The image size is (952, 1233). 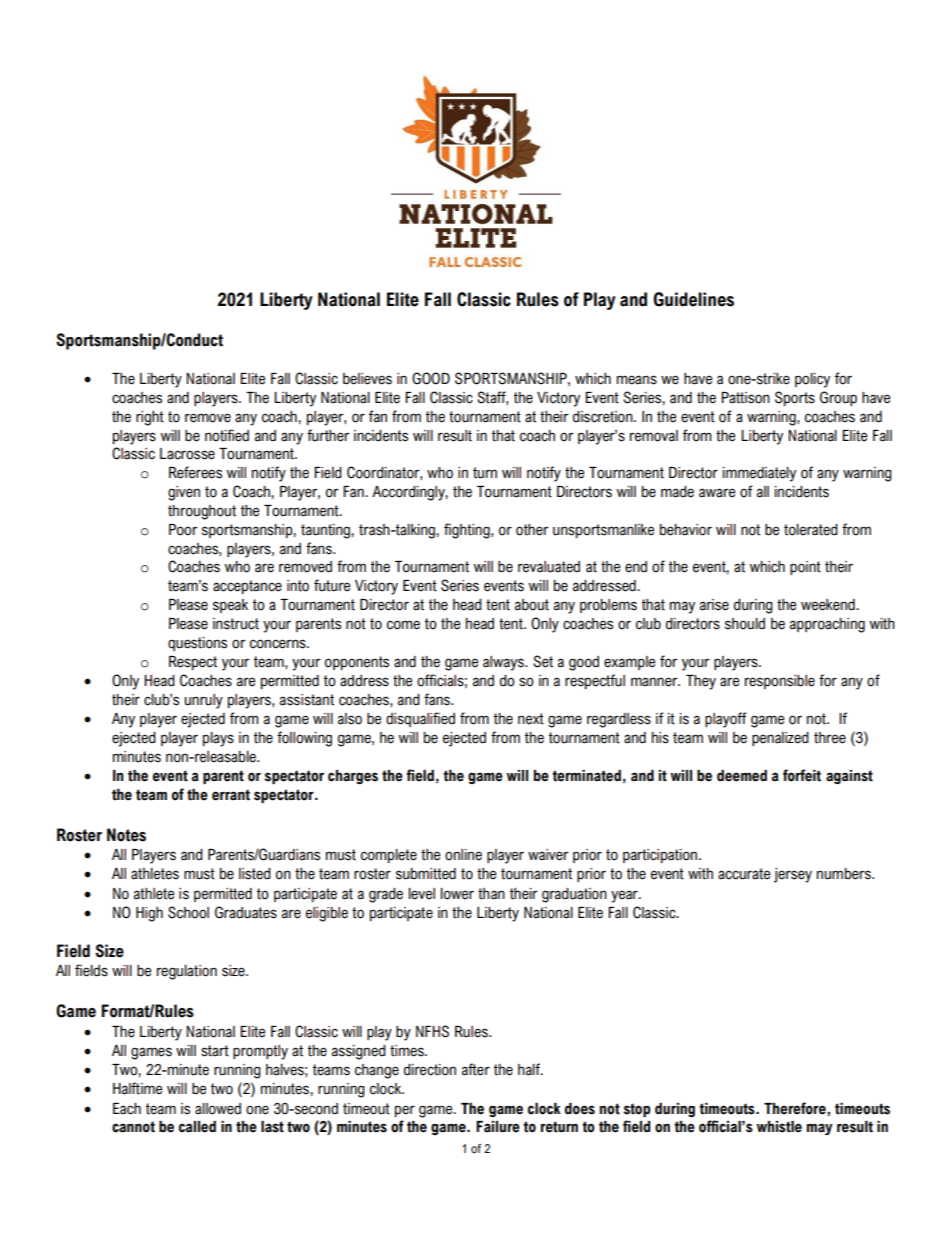 What do you see at coordinates (247, 587) in the screenshot?
I see `acceptance` at bounding box center [247, 587].
